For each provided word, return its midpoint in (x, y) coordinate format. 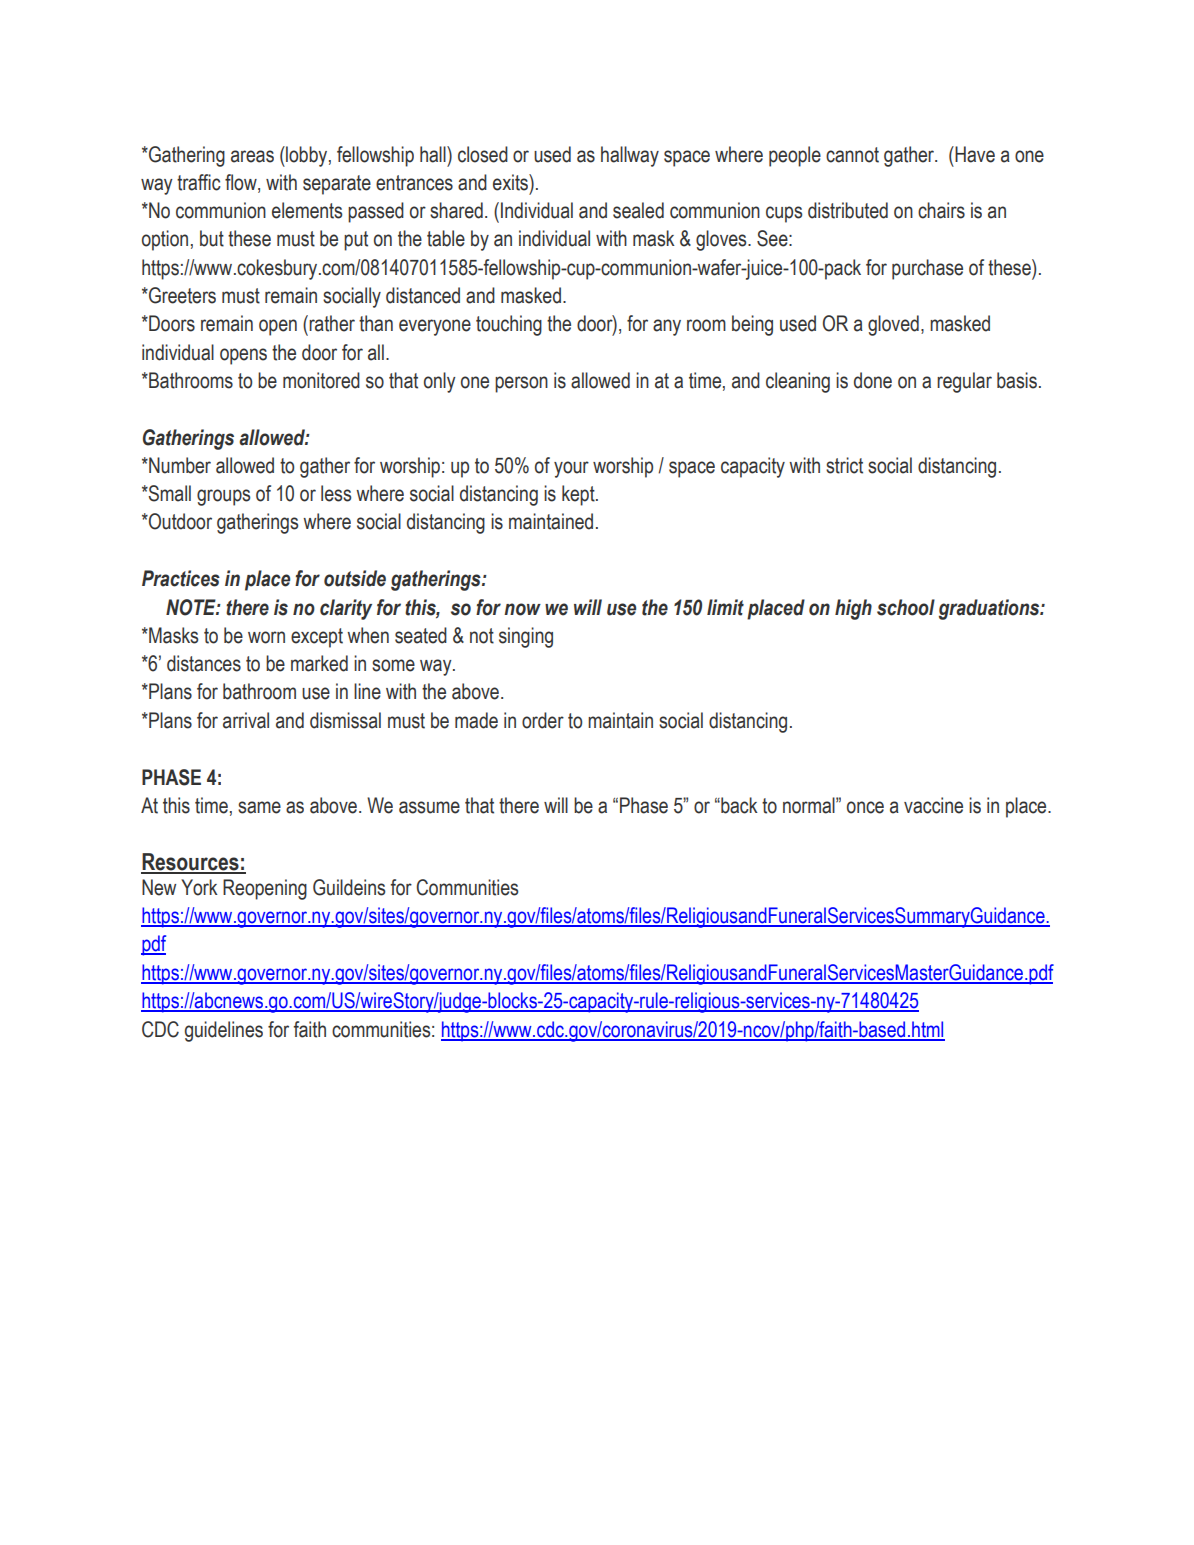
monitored (321, 380)
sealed (638, 210)
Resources (191, 863)
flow (242, 183)
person (521, 384)
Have (974, 154)
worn (266, 637)
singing (526, 637)
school (906, 607)
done (873, 380)
